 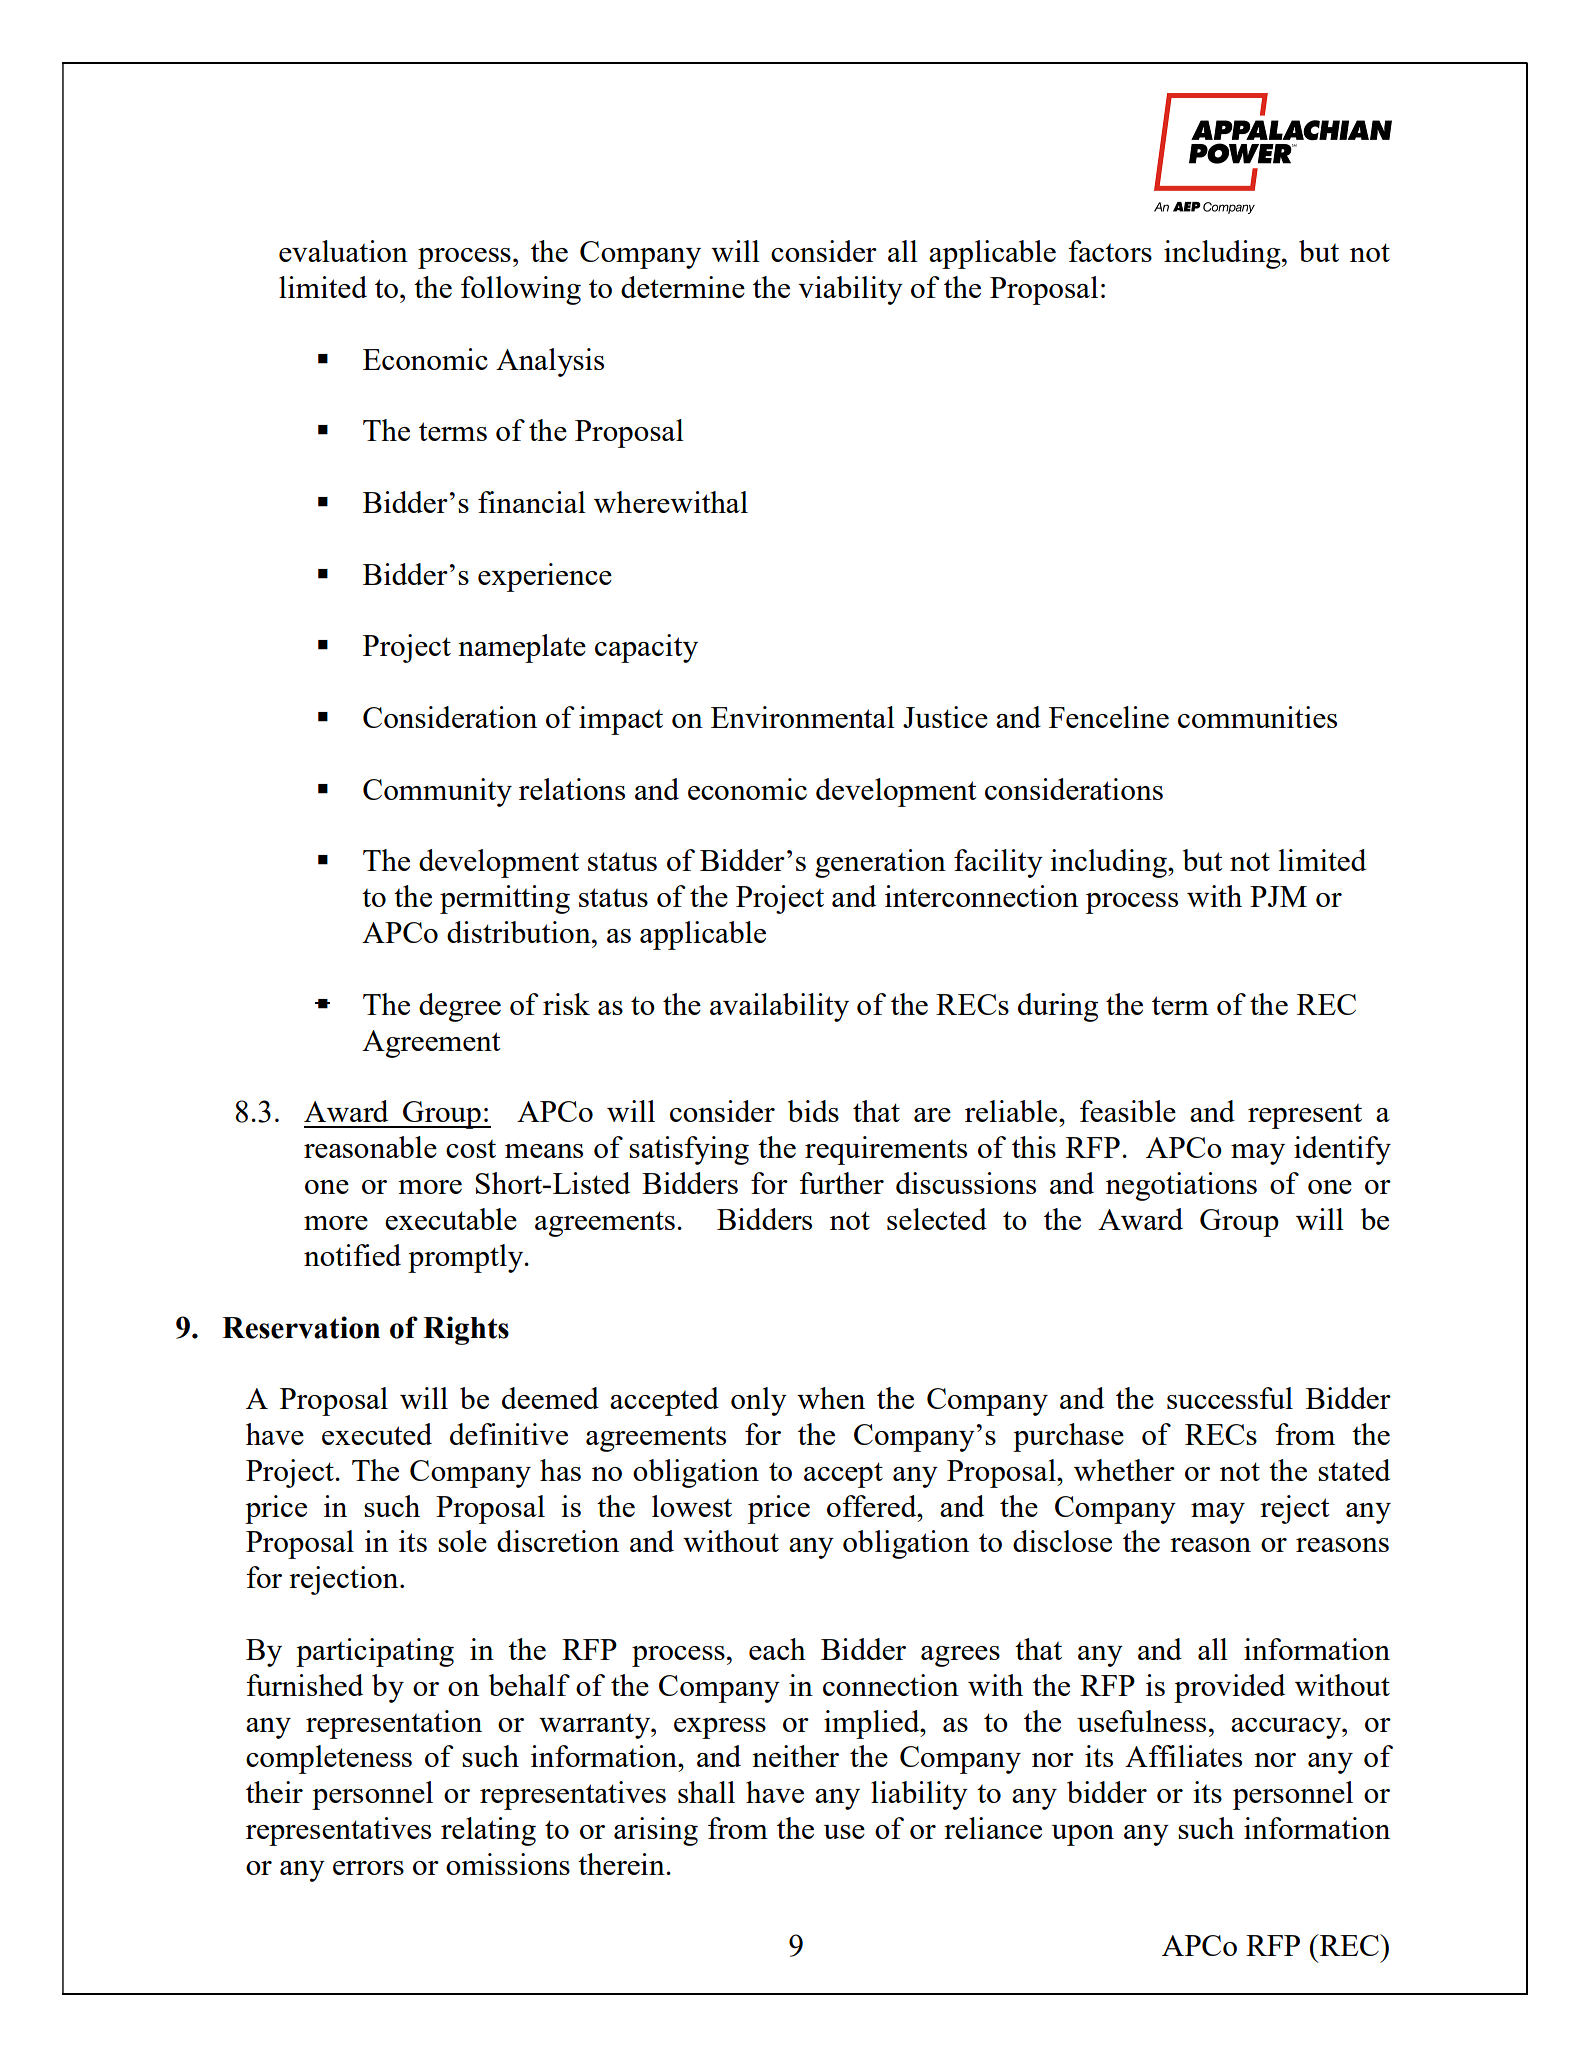 I want to click on degree, so click(x=460, y=1007).
